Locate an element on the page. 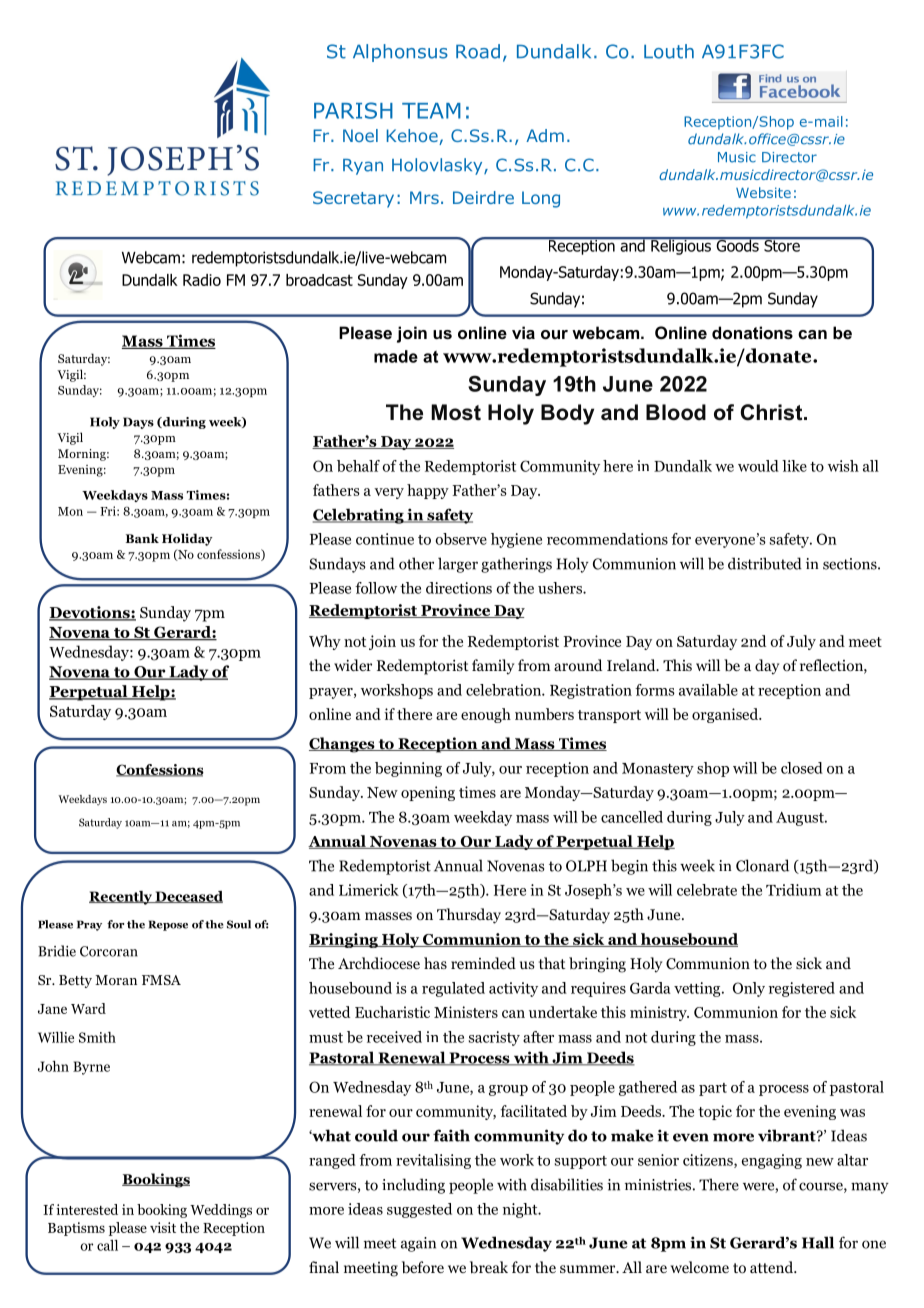 The image size is (924, 1308). Ministers is located at coordinates (466, 1012).
